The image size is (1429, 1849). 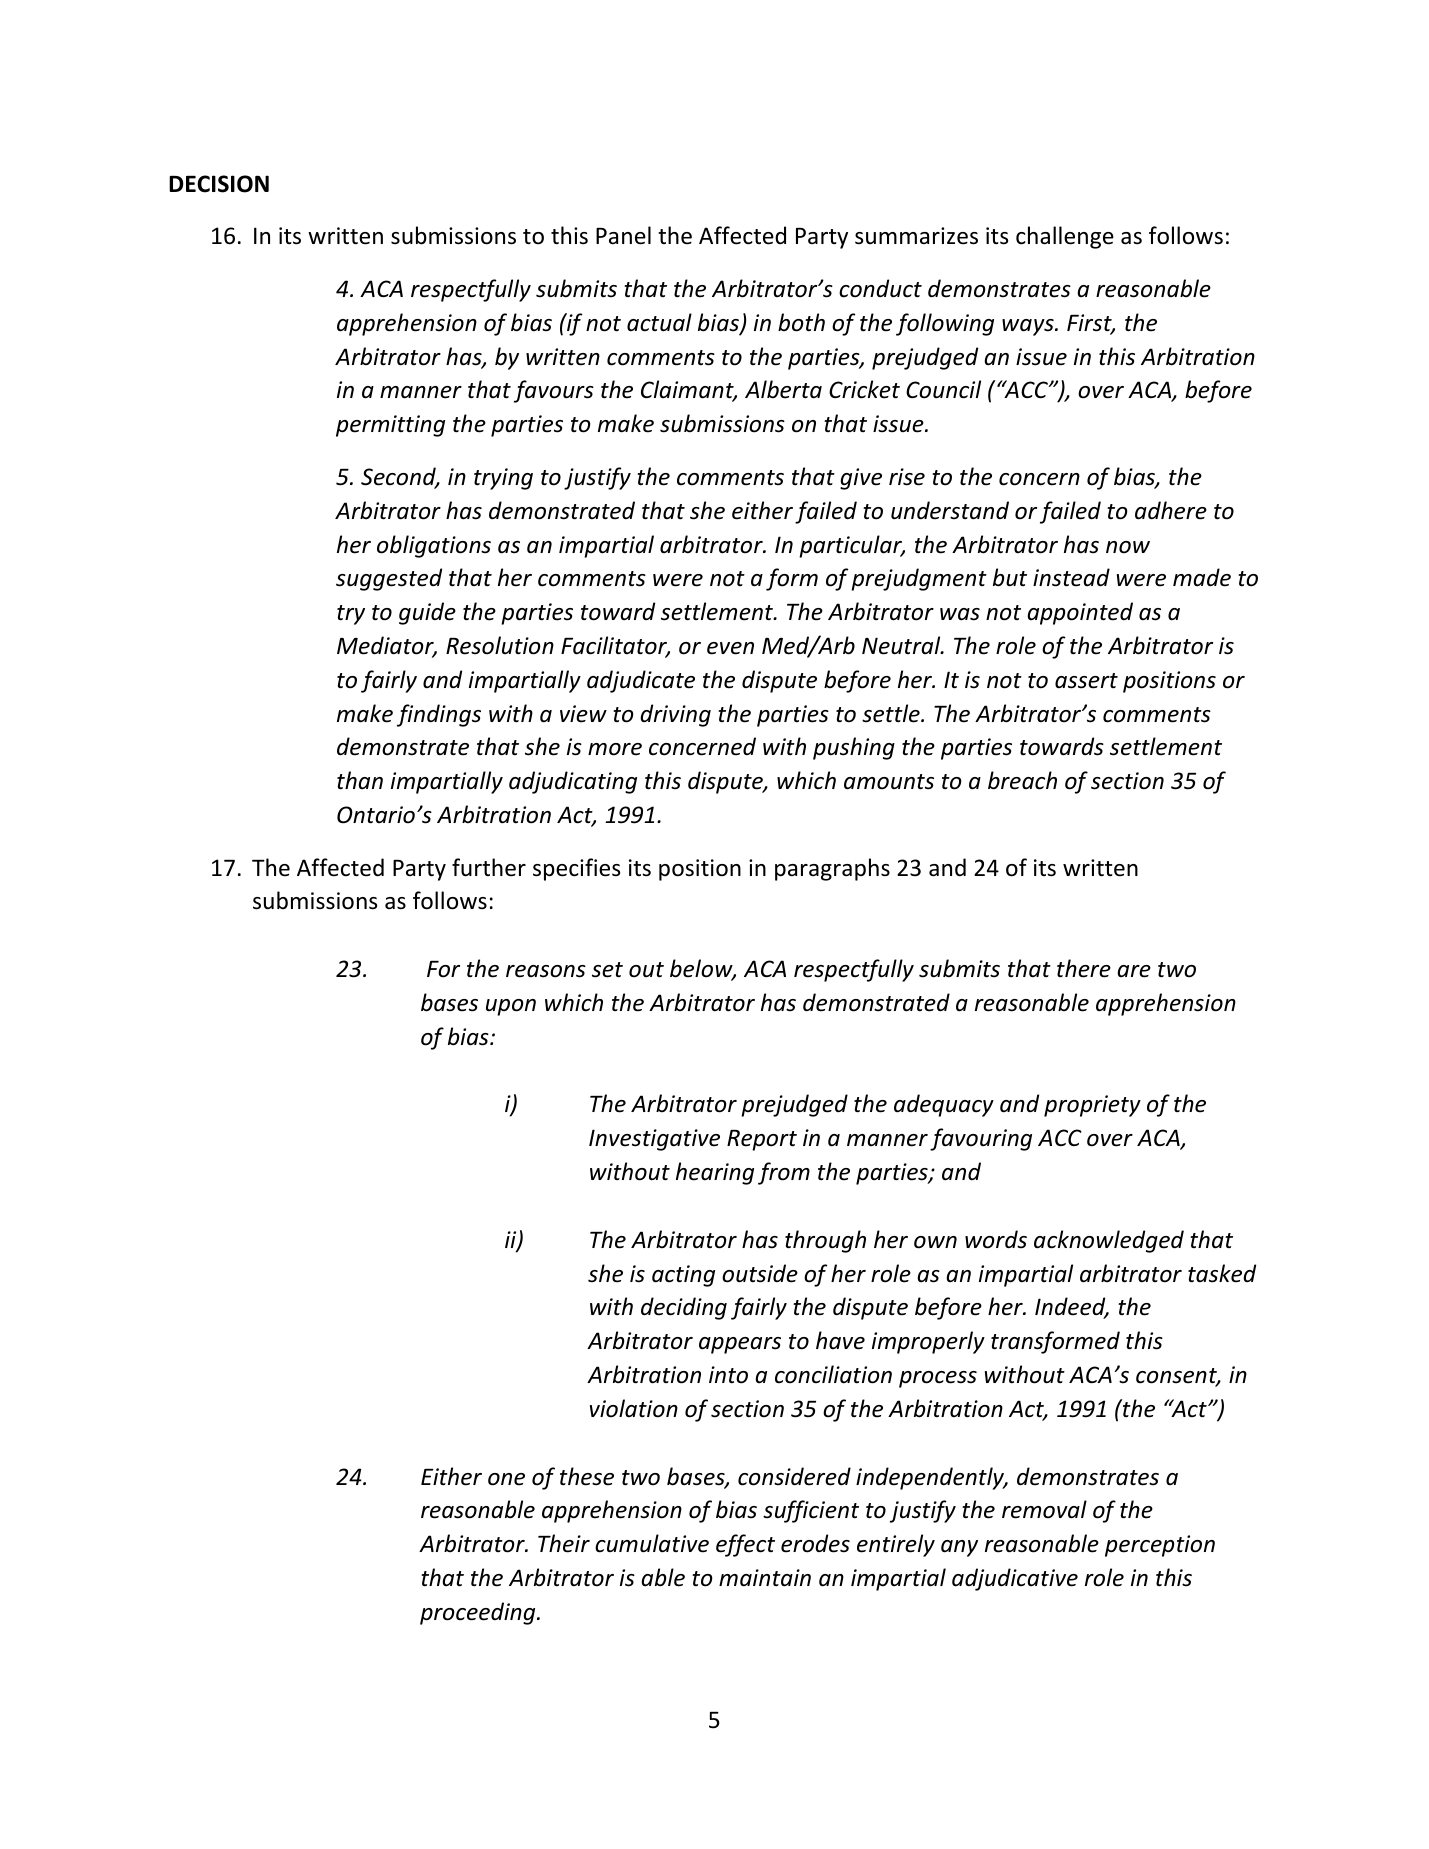 What do you see at coordinates (1065, 237) in the document?
I see `challenge` at bounding box center [1065, 237].
